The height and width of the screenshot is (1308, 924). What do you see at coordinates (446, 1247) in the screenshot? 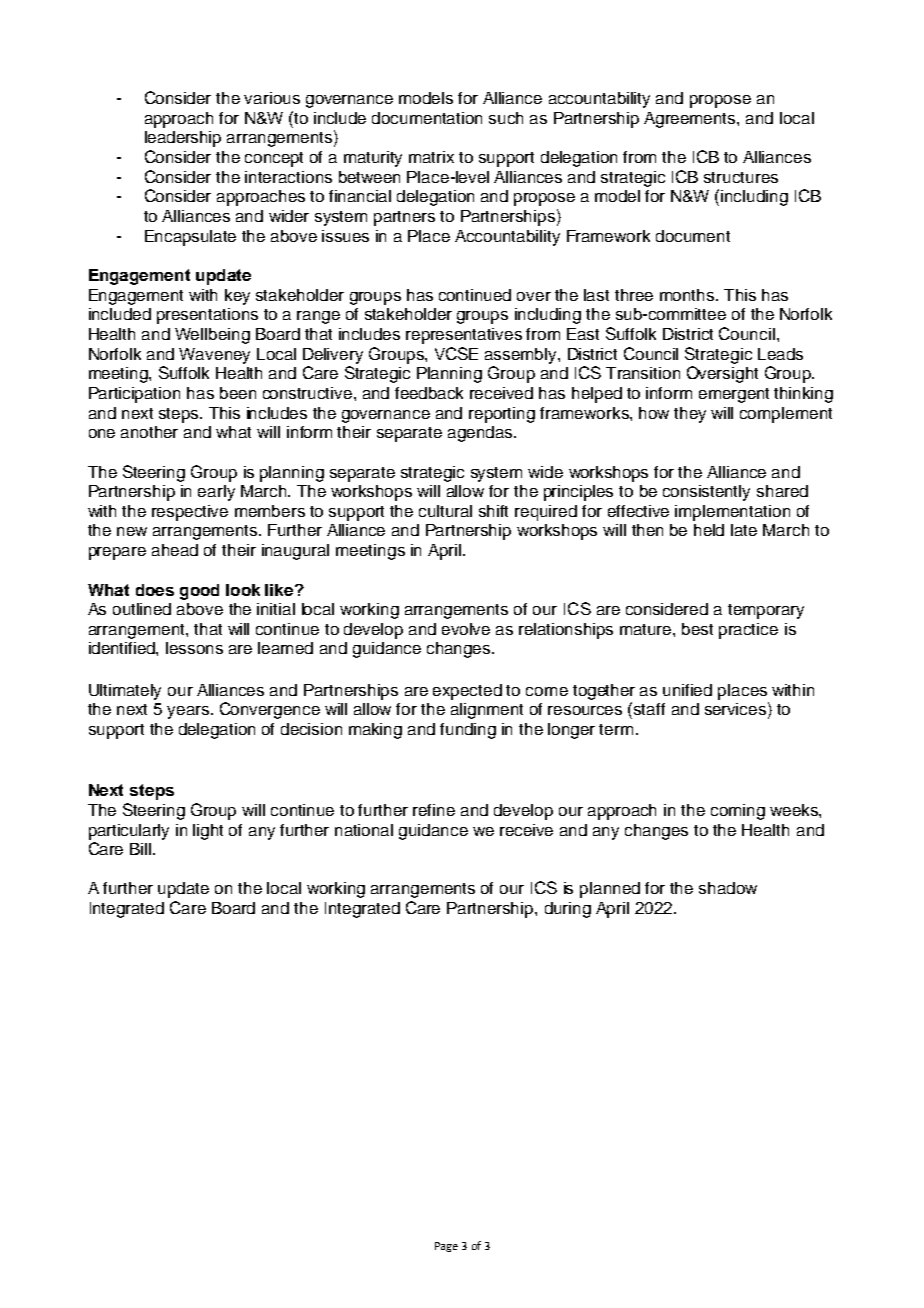
I see `Page` at bounding box center [446, 1247].
